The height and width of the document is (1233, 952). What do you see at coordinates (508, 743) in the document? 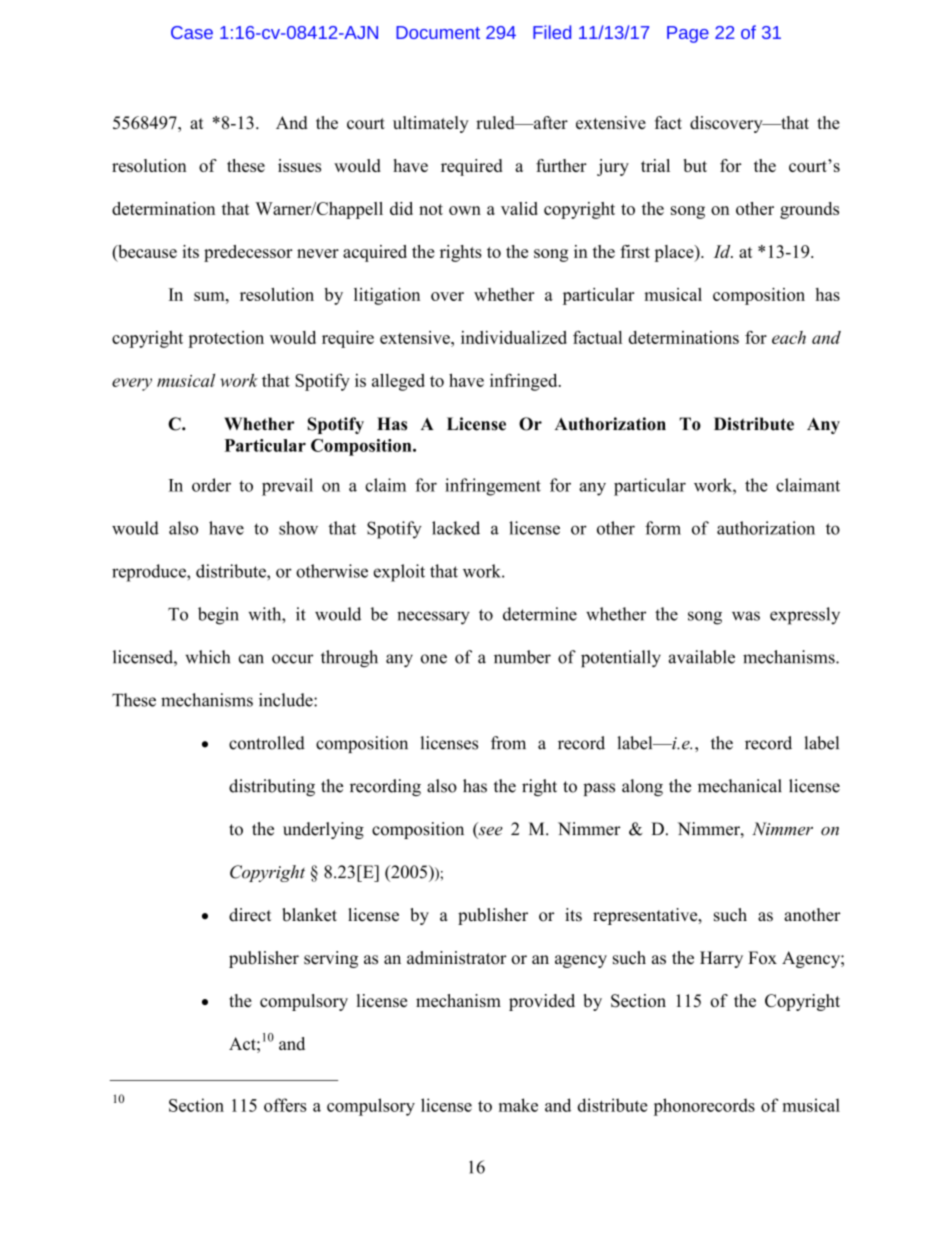
I see `from` at bounding box center [508, 743].
